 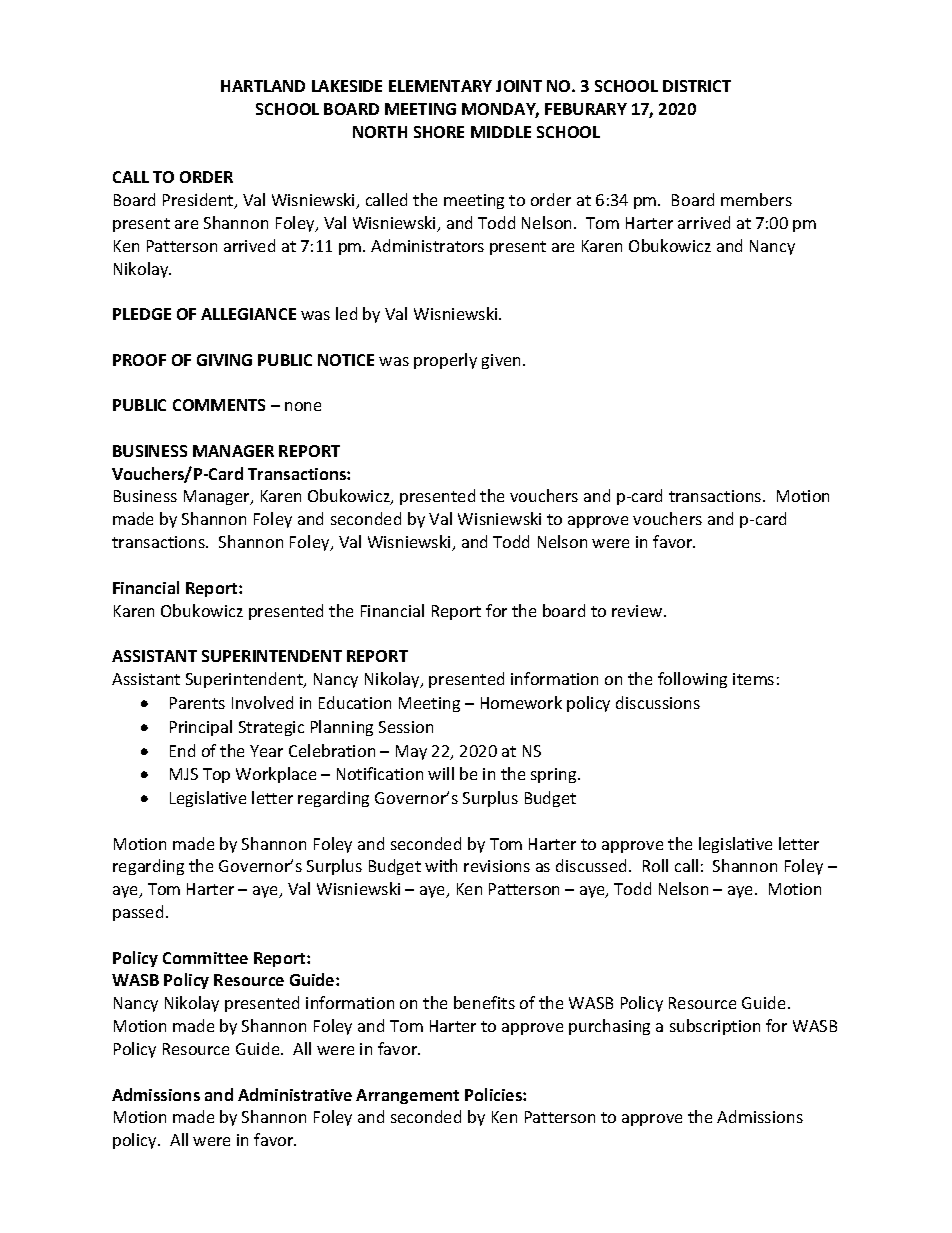 I want to click on HARTLAND, so click(x=263, y=86).
